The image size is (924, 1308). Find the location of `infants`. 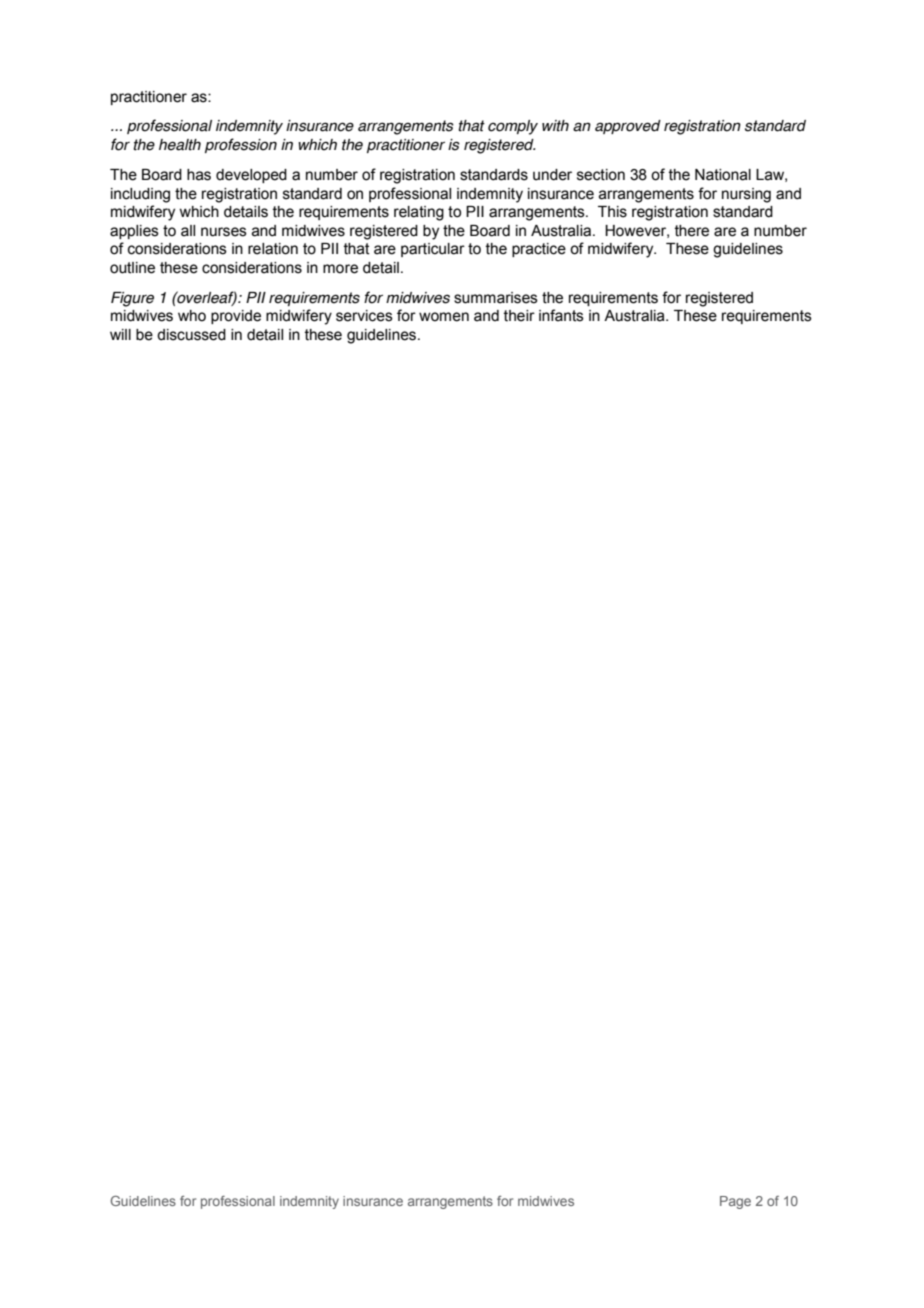

infants is located at coordinates (561, 315).
